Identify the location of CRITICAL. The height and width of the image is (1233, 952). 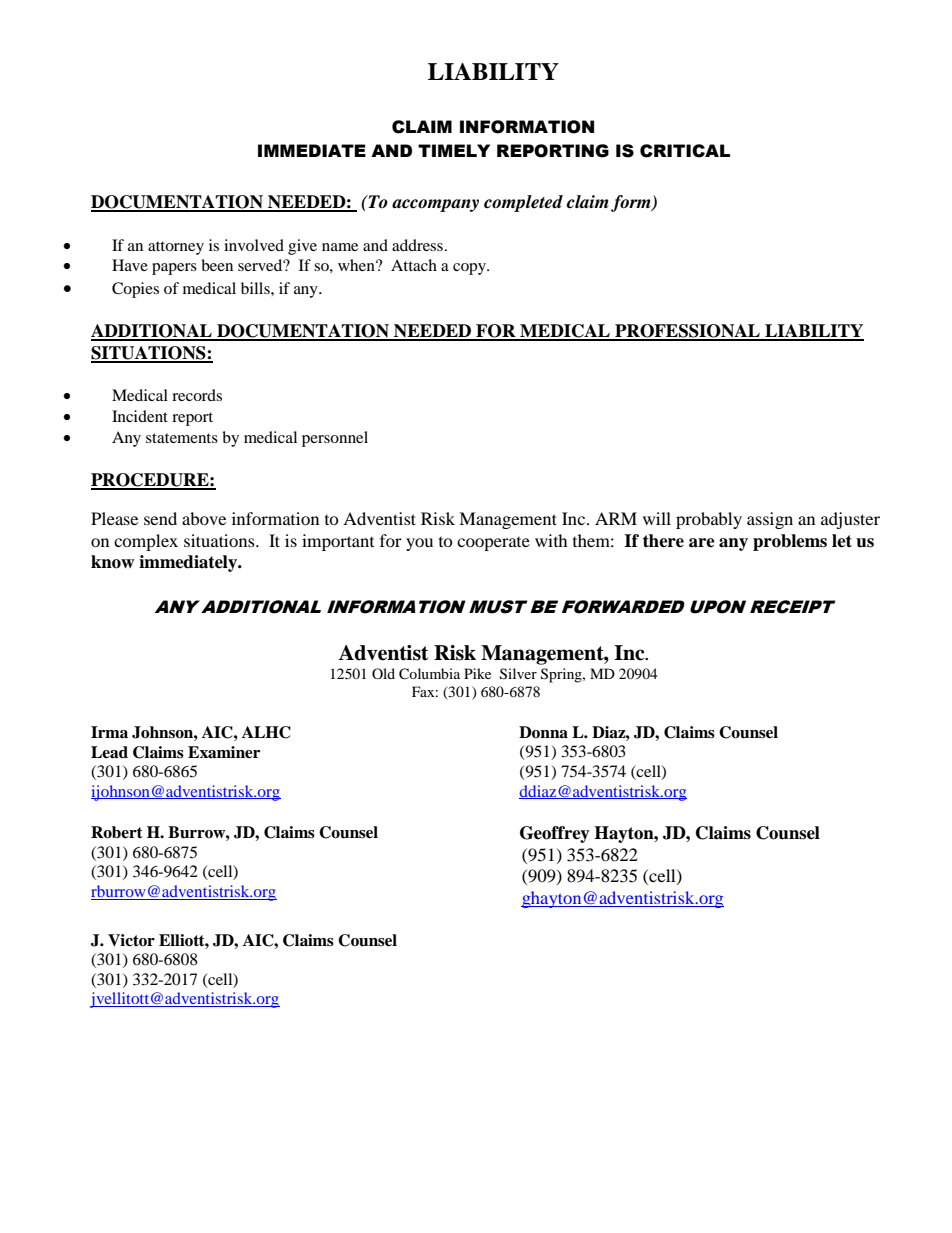
(685, 151).
